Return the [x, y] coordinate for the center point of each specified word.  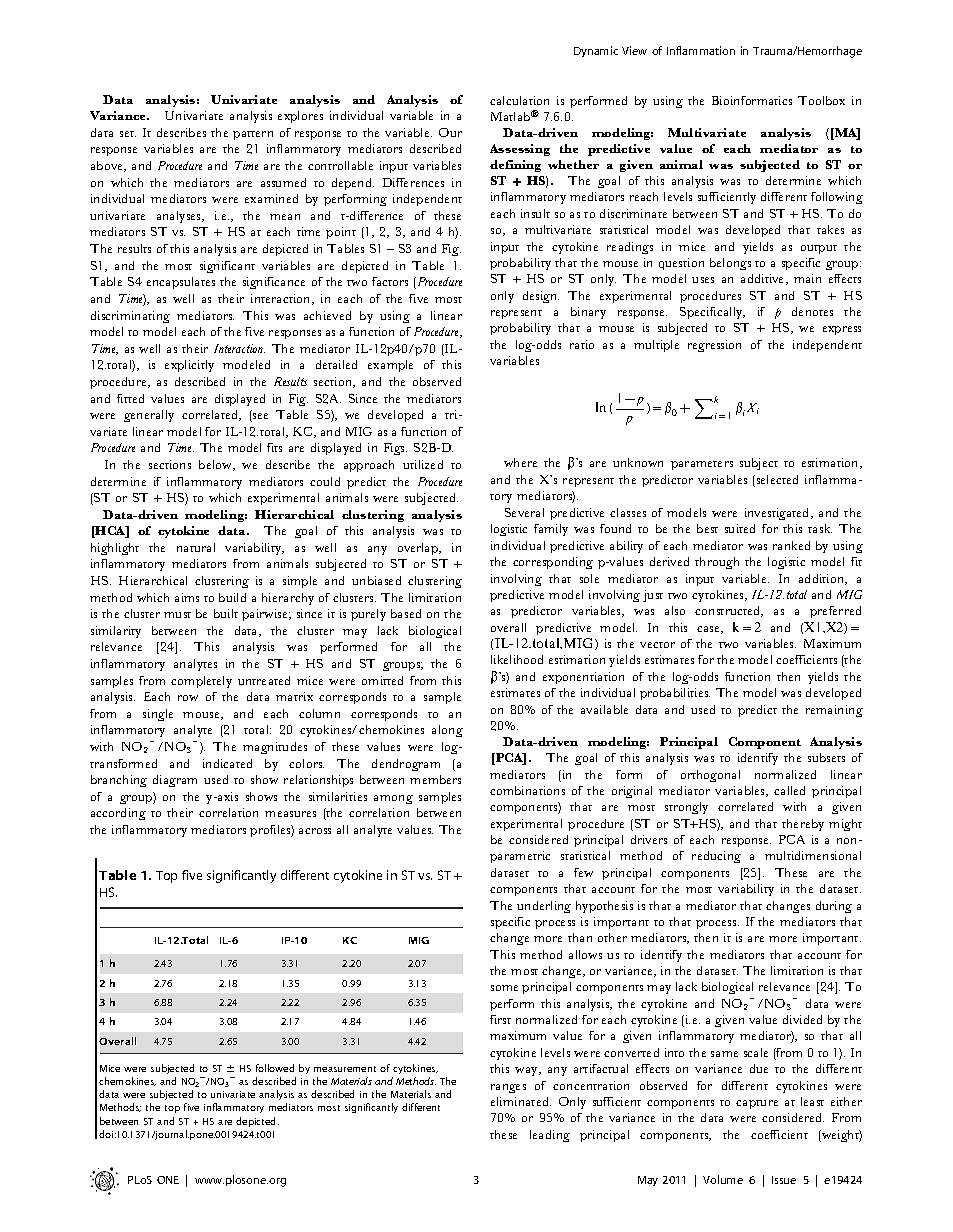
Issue [784, 1180]
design [541, 297]
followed [275, 1068]
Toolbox [821, 100]
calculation [519, 100]
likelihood [517, 659]
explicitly [189, 366]
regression [714, 346]
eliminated [521, 1101]
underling [544, 907]
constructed [729, 611]
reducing [716, 857]
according [118, 814]
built [226, 613]
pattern [253, 135]
